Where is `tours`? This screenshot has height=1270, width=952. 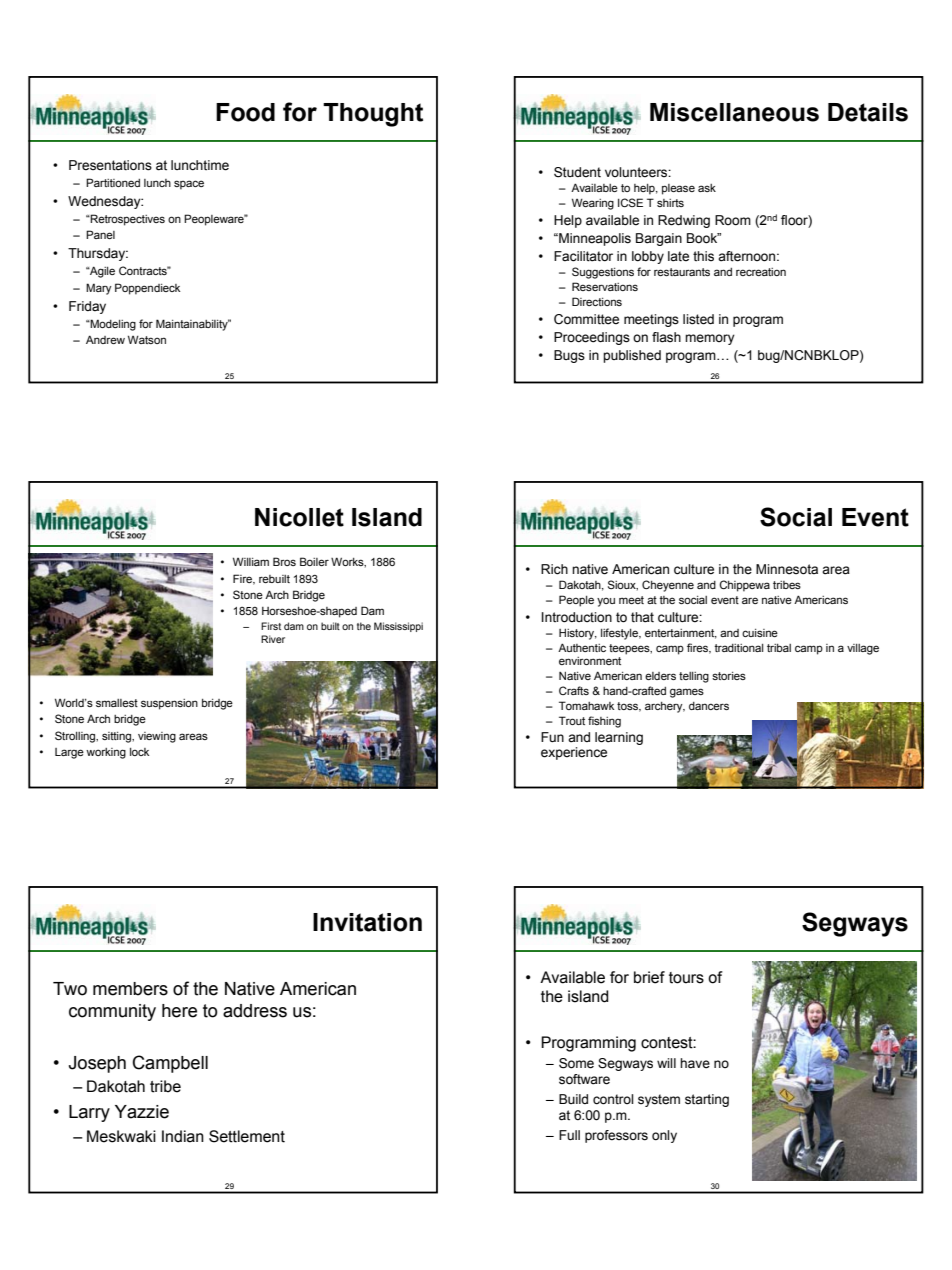 tours is located at coordinates (686, 978).
